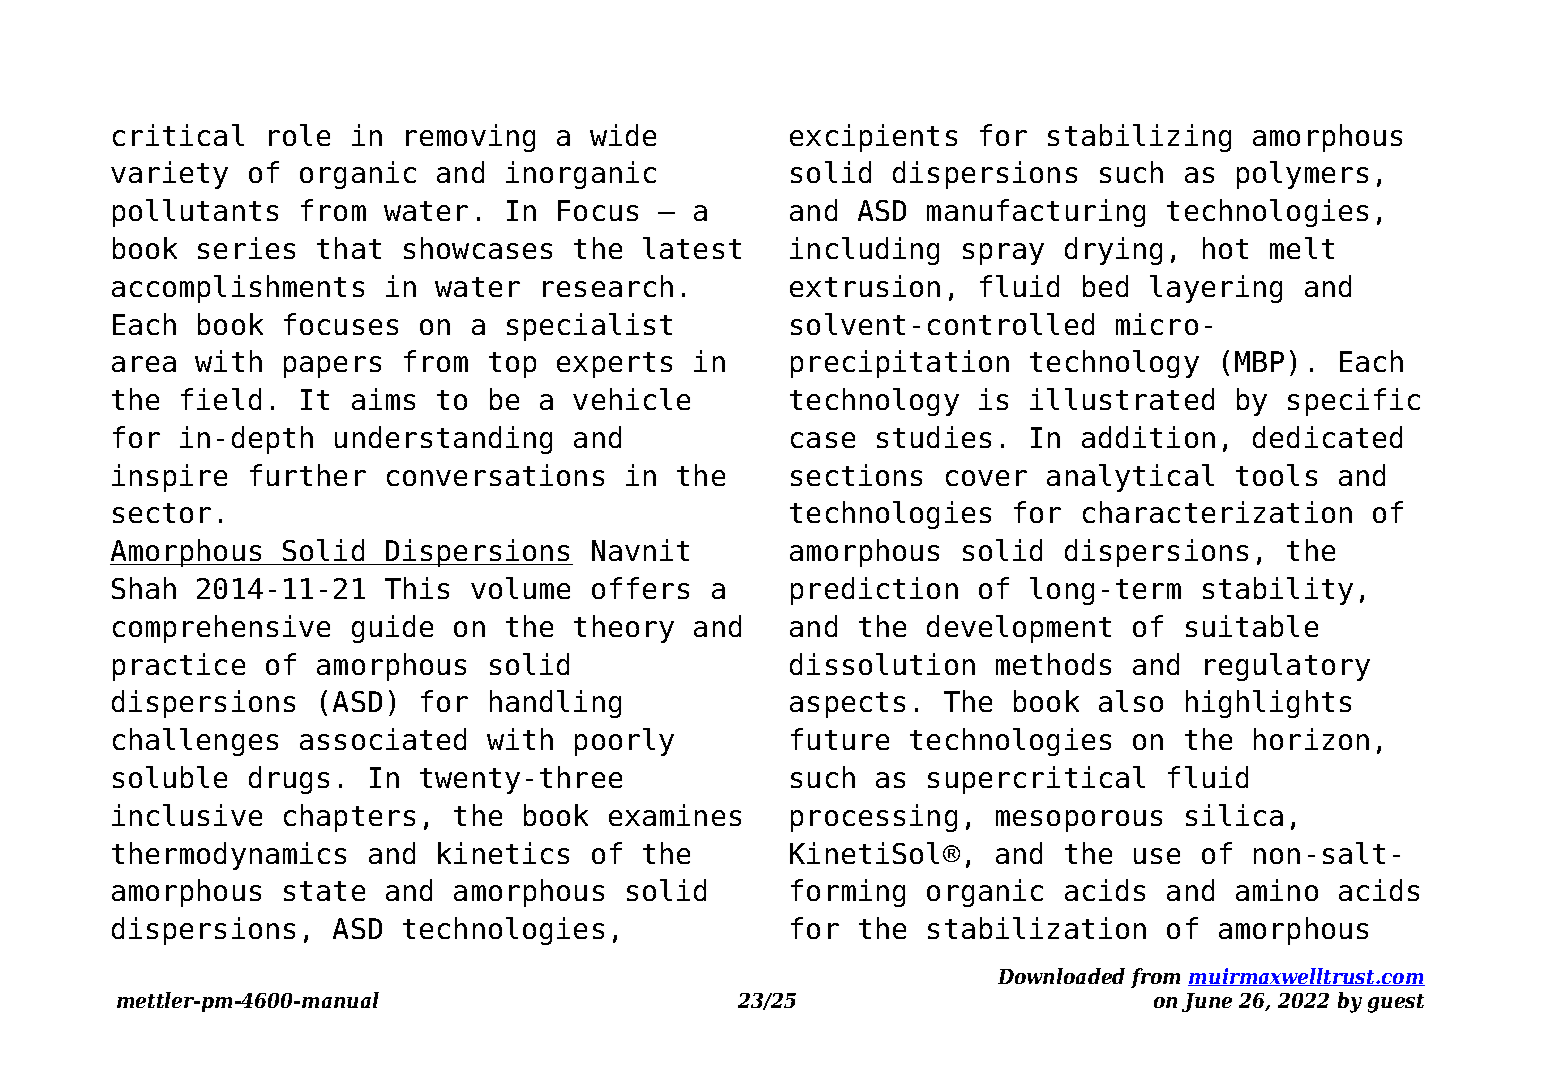  Describe the element at coordinates (1268, 704) in the image. I see `highlights` at that location.
